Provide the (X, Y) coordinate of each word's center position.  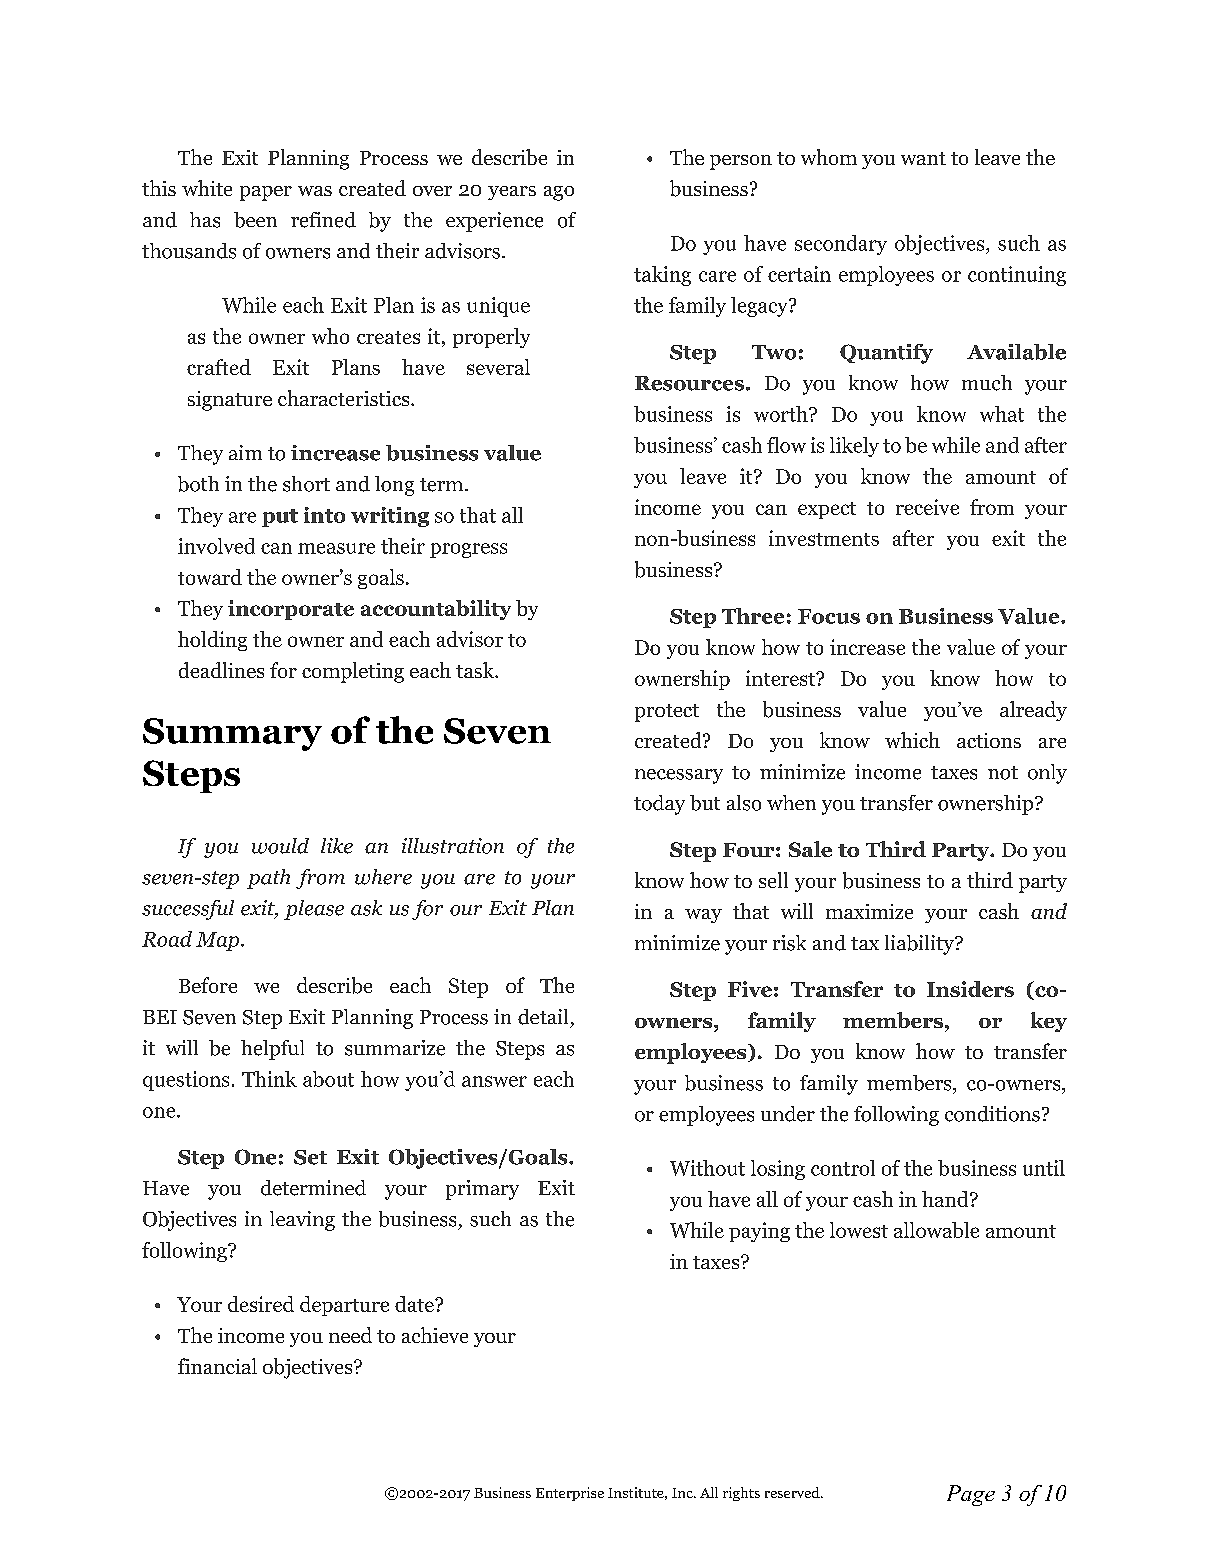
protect (667, 713)
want (923, 158)
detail (543, 1017)
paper (266, 193)
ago (559, 193)
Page (971, 1495)
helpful (272, 1050)
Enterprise (570, 1494)
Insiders (970, 989)
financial (217, 1366)
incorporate (291, 610)
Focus (829, 616)
